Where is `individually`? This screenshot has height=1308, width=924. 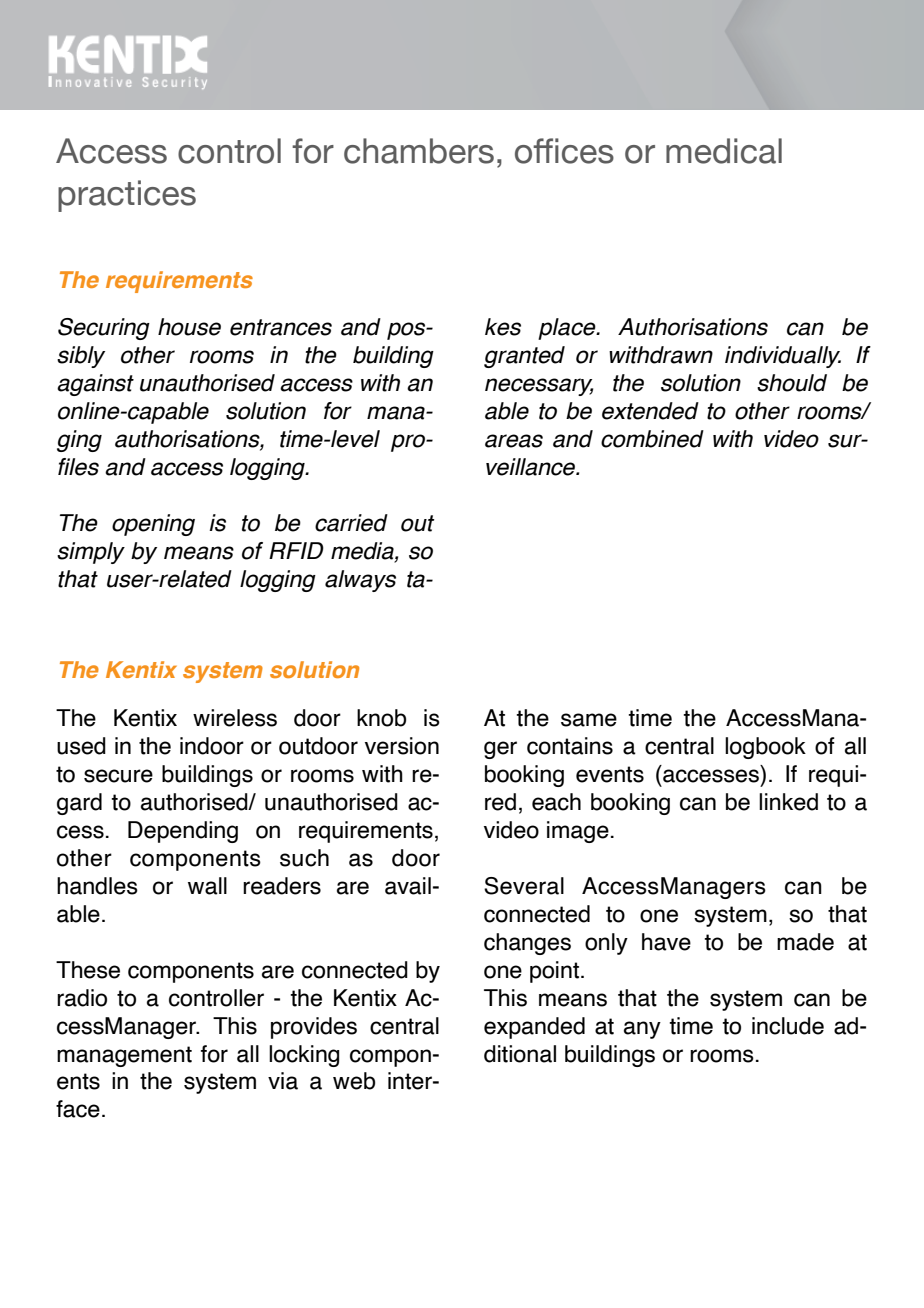 individually is located at coordinates (783, 357).
